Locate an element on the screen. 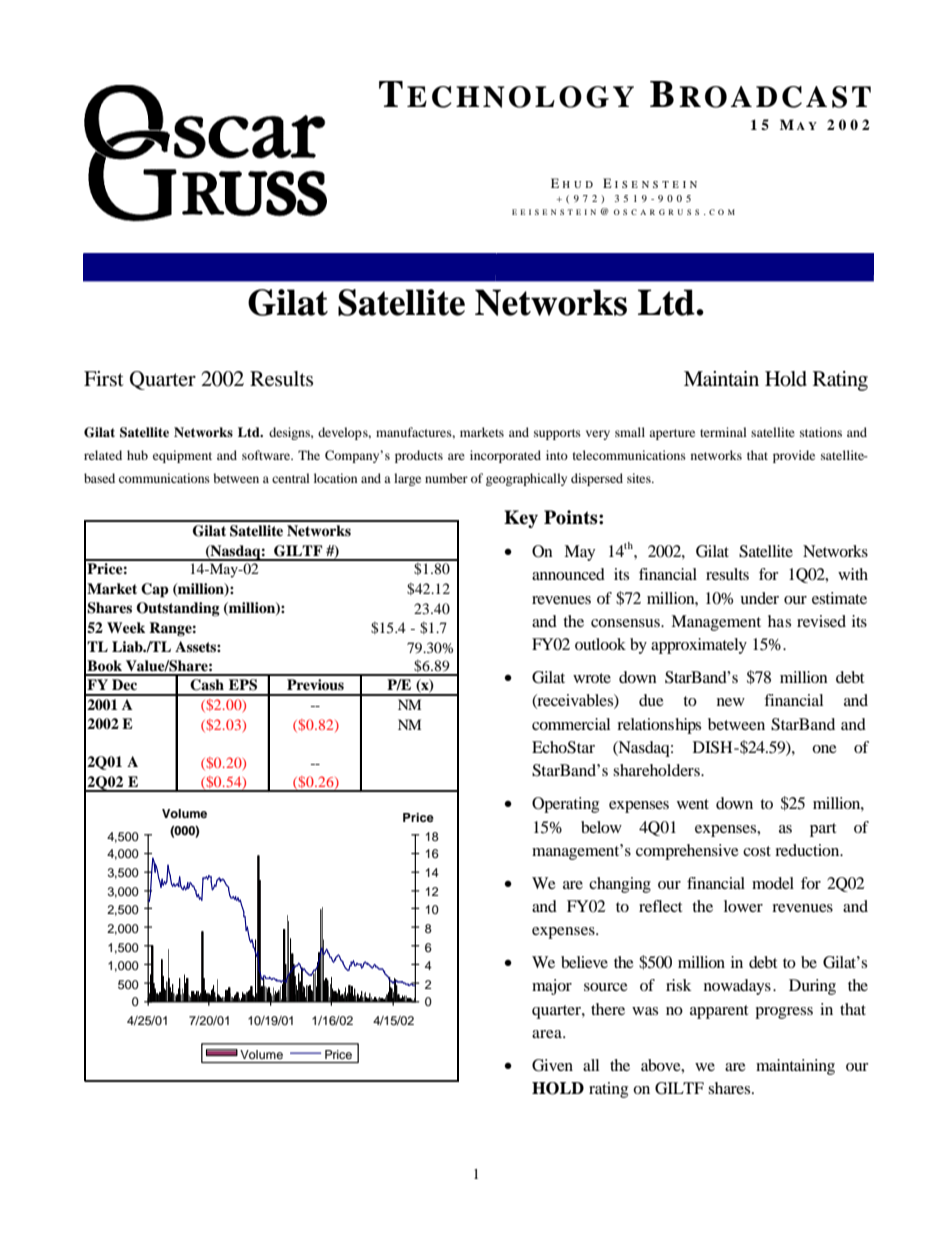 This screenshot has height=1233, width=952. supports is located at coordinates (557, 434).
